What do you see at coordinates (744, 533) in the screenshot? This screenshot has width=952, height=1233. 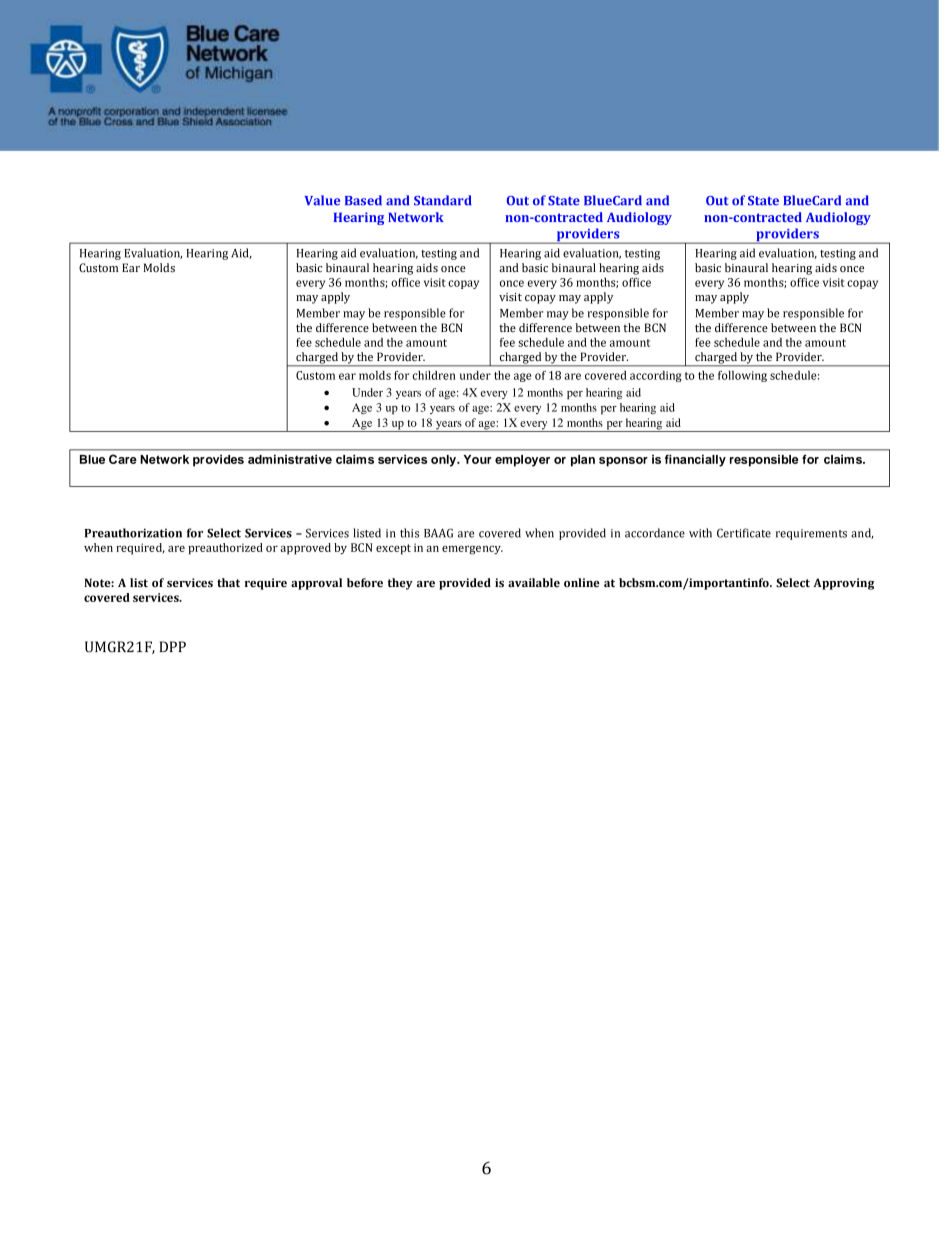 I see `Certificate` at bounding box center [744, 533].
